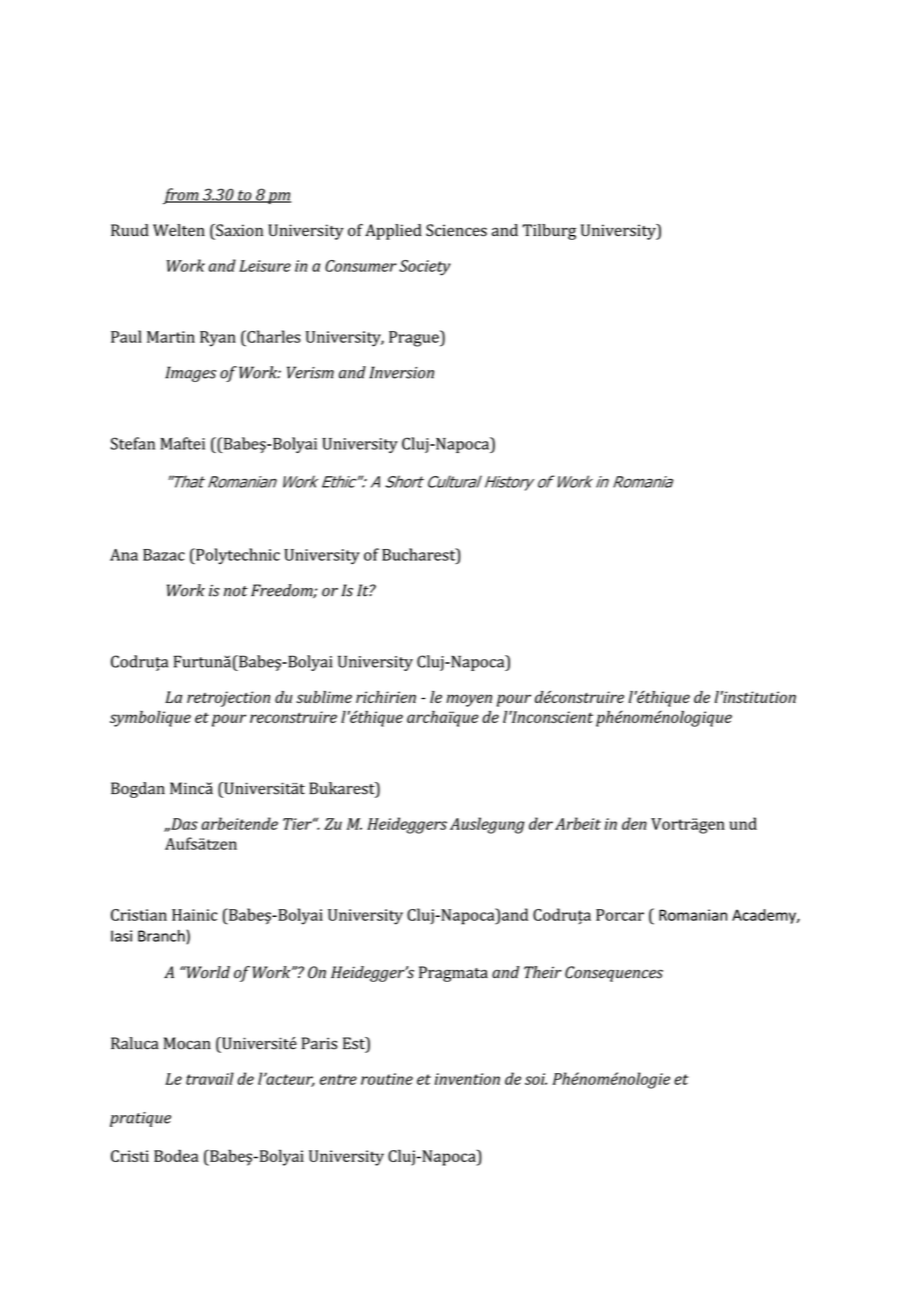  I want to click on sublime, so click(324, 697).
